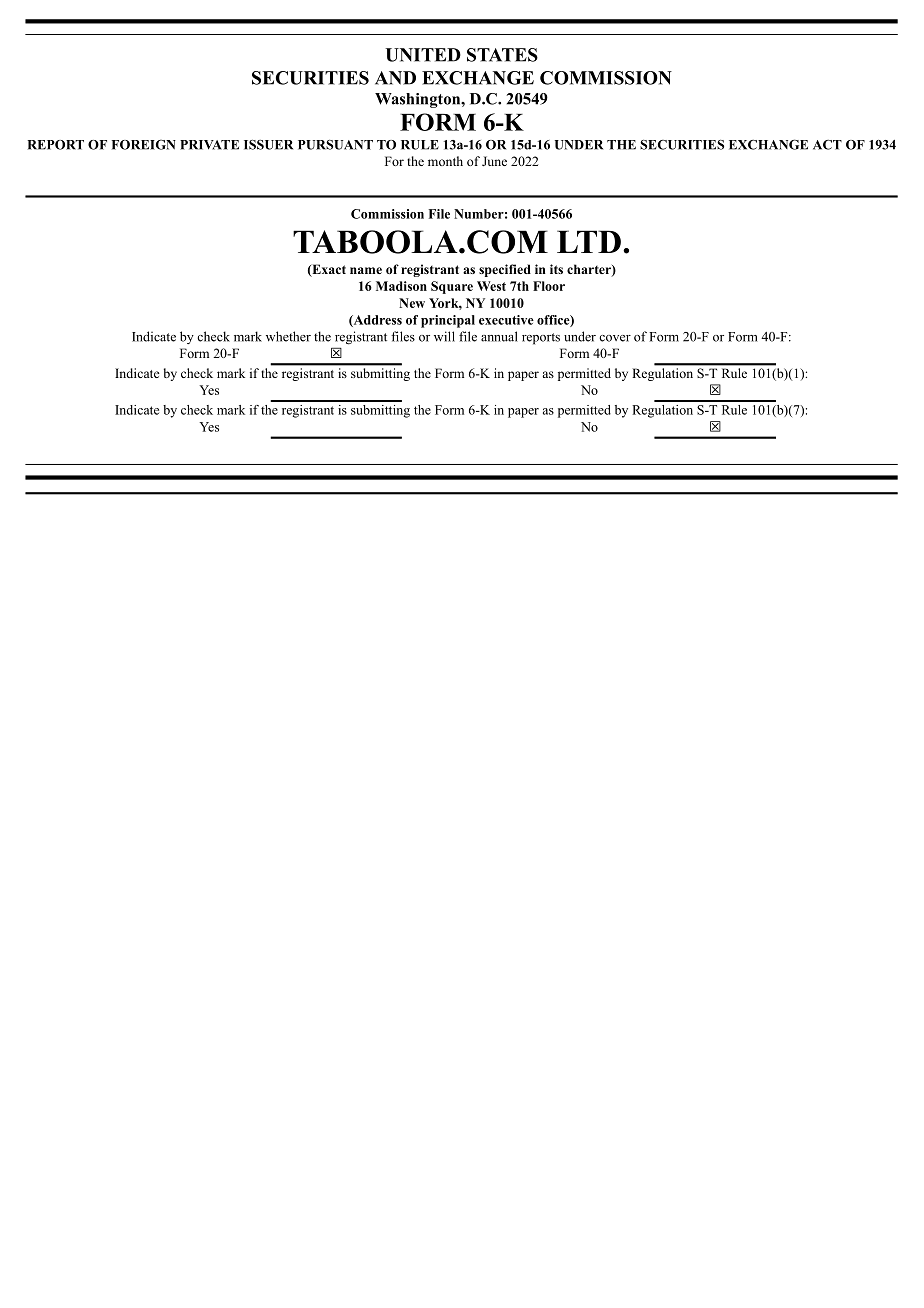 The height and width of the screenshot is (1308, 924). Describe the element at coordinates (502, 55) in the screenshot. I see `STATES` at that location.
